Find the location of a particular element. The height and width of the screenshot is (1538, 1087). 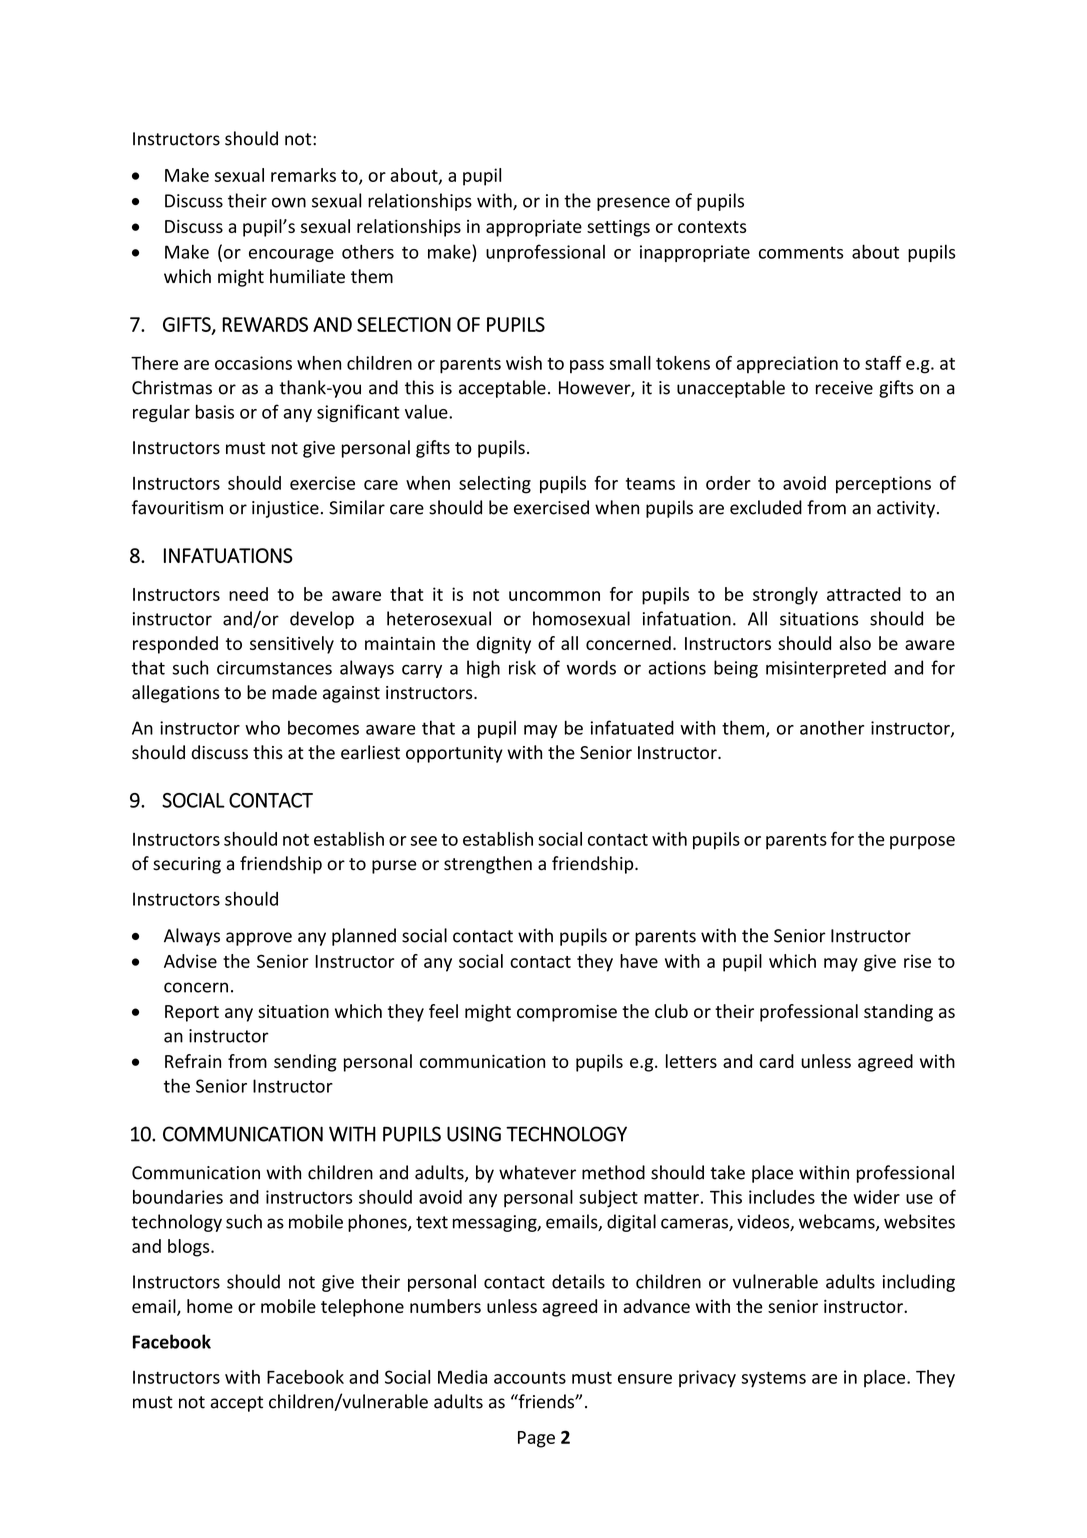

settings is located at coordinates (618, 228).
